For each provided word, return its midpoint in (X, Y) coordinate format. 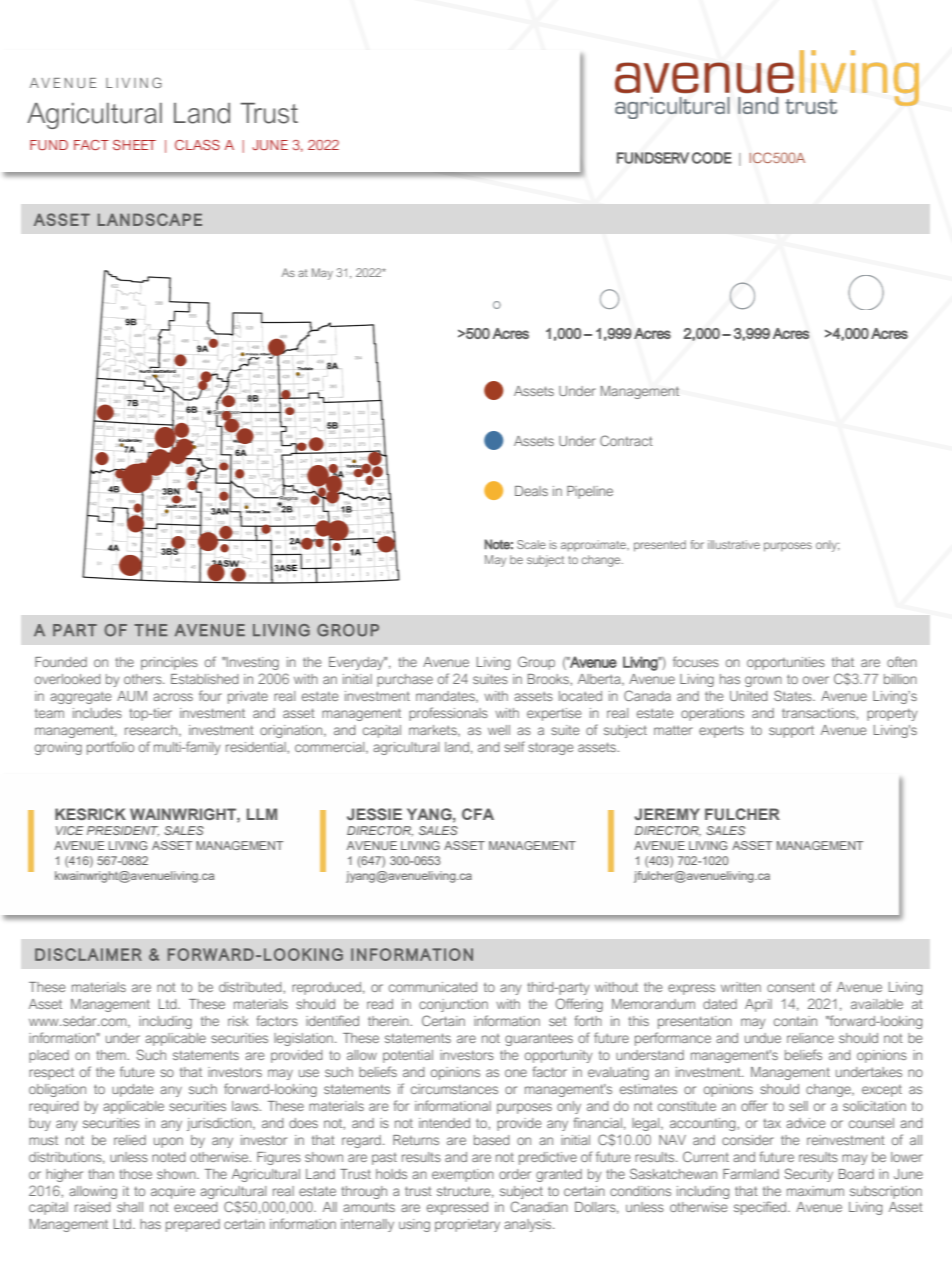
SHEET (134, 145)
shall (130, 1207)
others (144, 679)
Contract (626, 440)
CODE (712, 158)
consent (791, 987)
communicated (433, 987)
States (794, 695)
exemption (463, 1175)
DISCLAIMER (88, 954)
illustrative (734, 544)
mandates (446, 697)
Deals (531, 491)
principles (169, 663)
